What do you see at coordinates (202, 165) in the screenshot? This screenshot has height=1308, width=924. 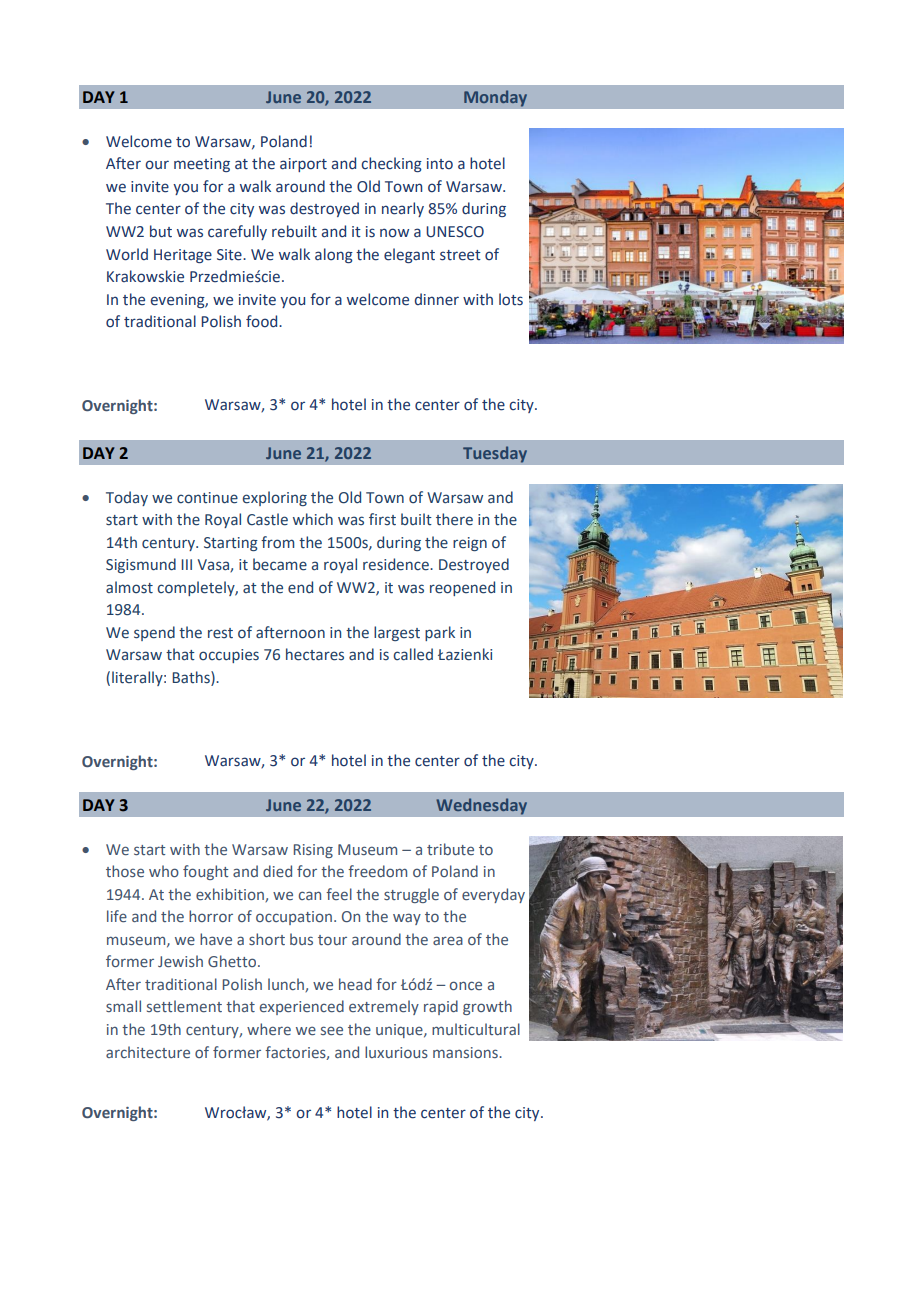 I see `meeting` at bounding box center [202, 165].
